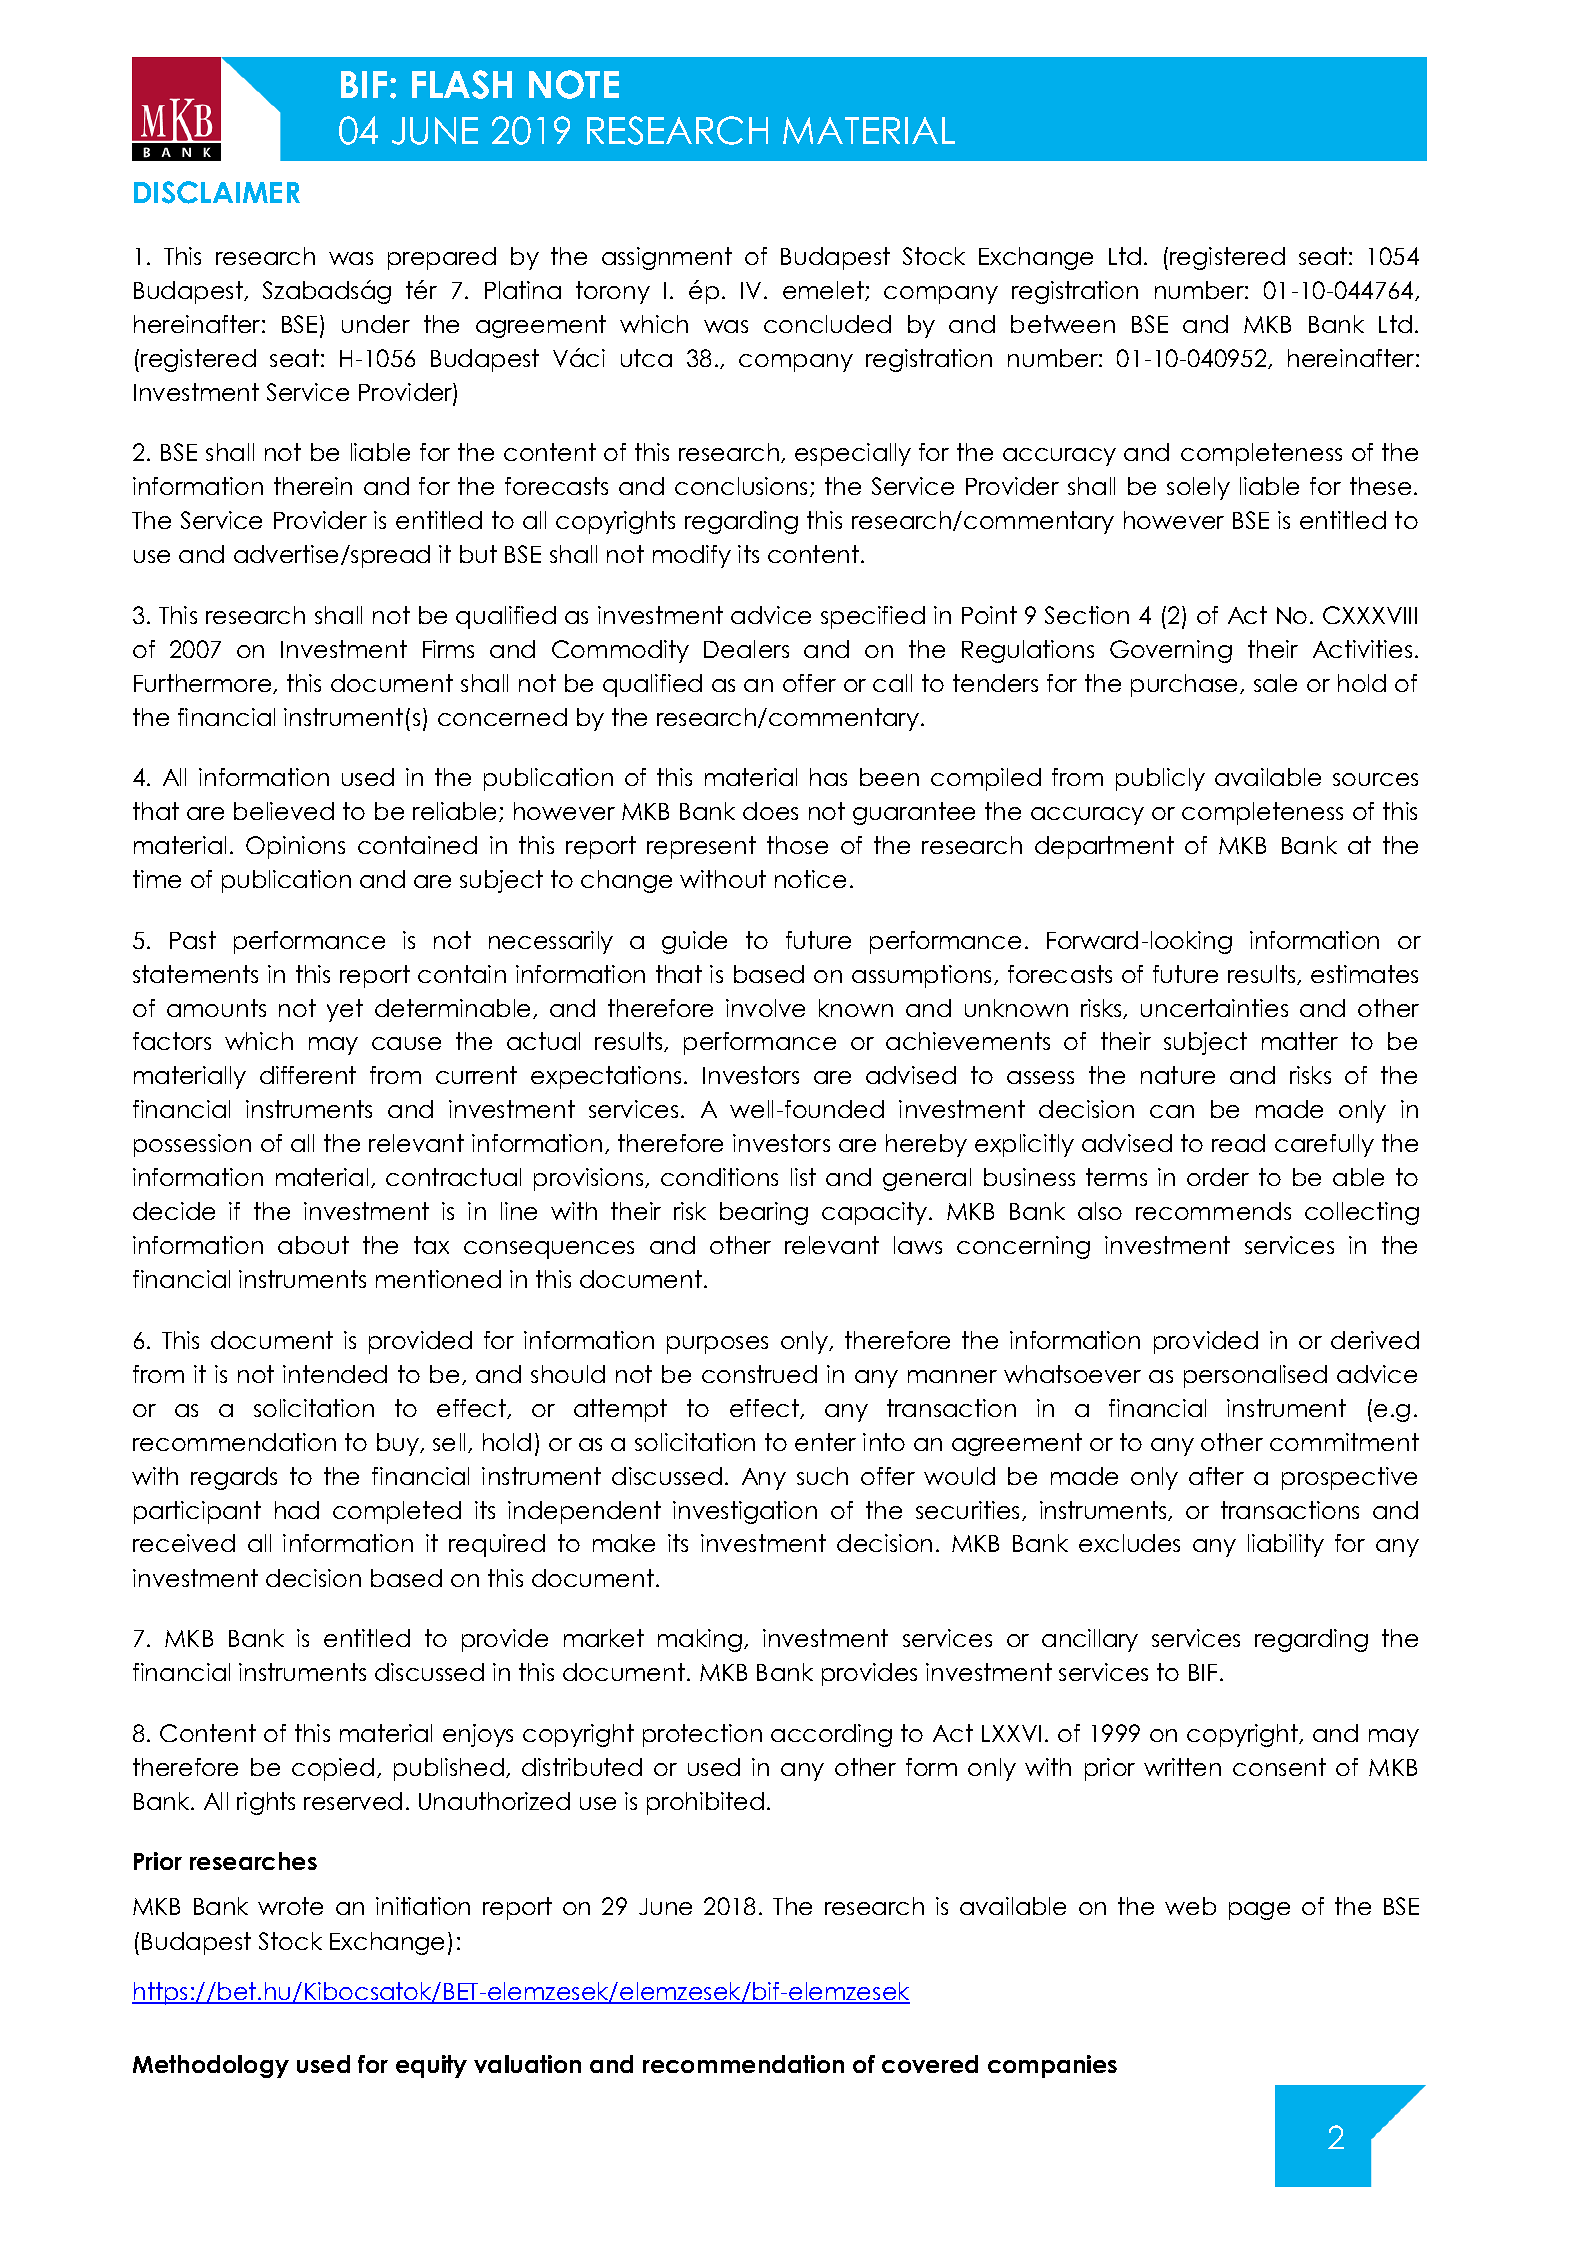 The image size is (1591, 2251). Describe the element at coordinates (1255, 1376) in the screenshot. I see `personalised` at that location.
